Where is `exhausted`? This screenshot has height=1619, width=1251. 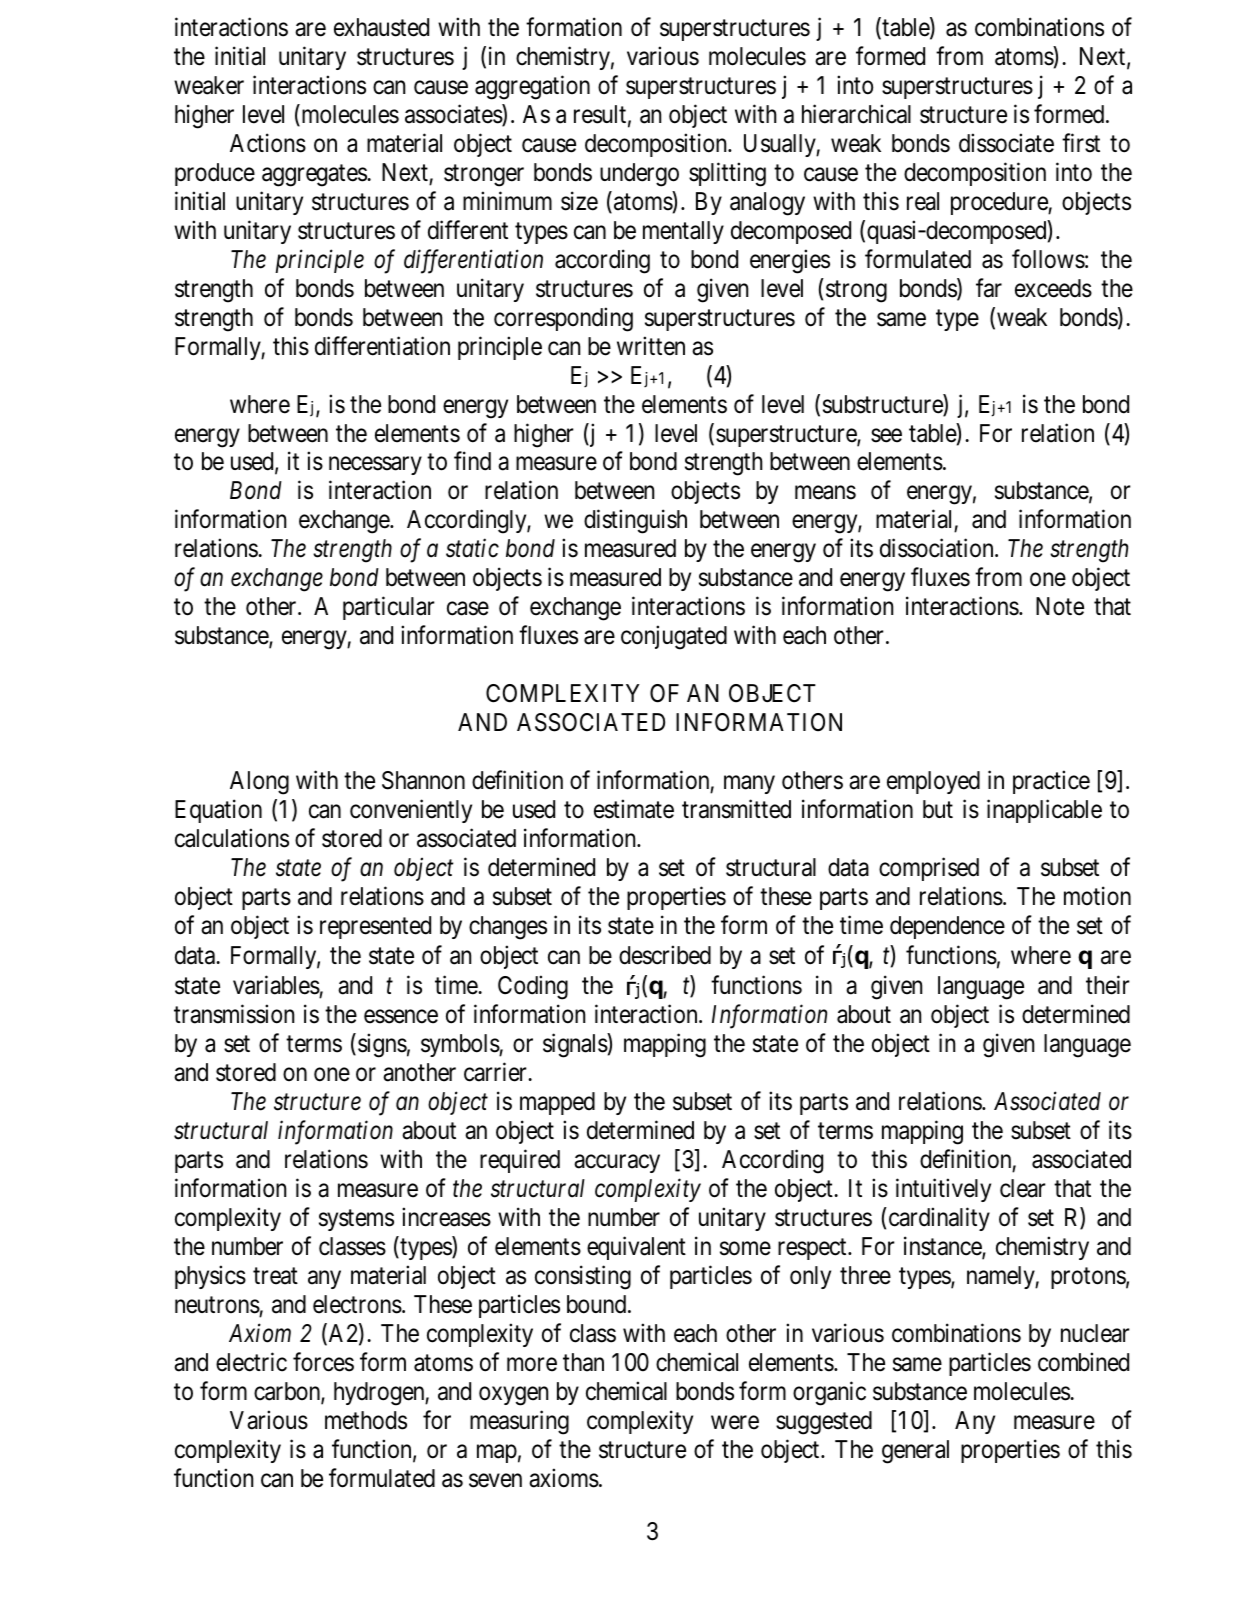 exhausted is located at coordinates (381, 27).
